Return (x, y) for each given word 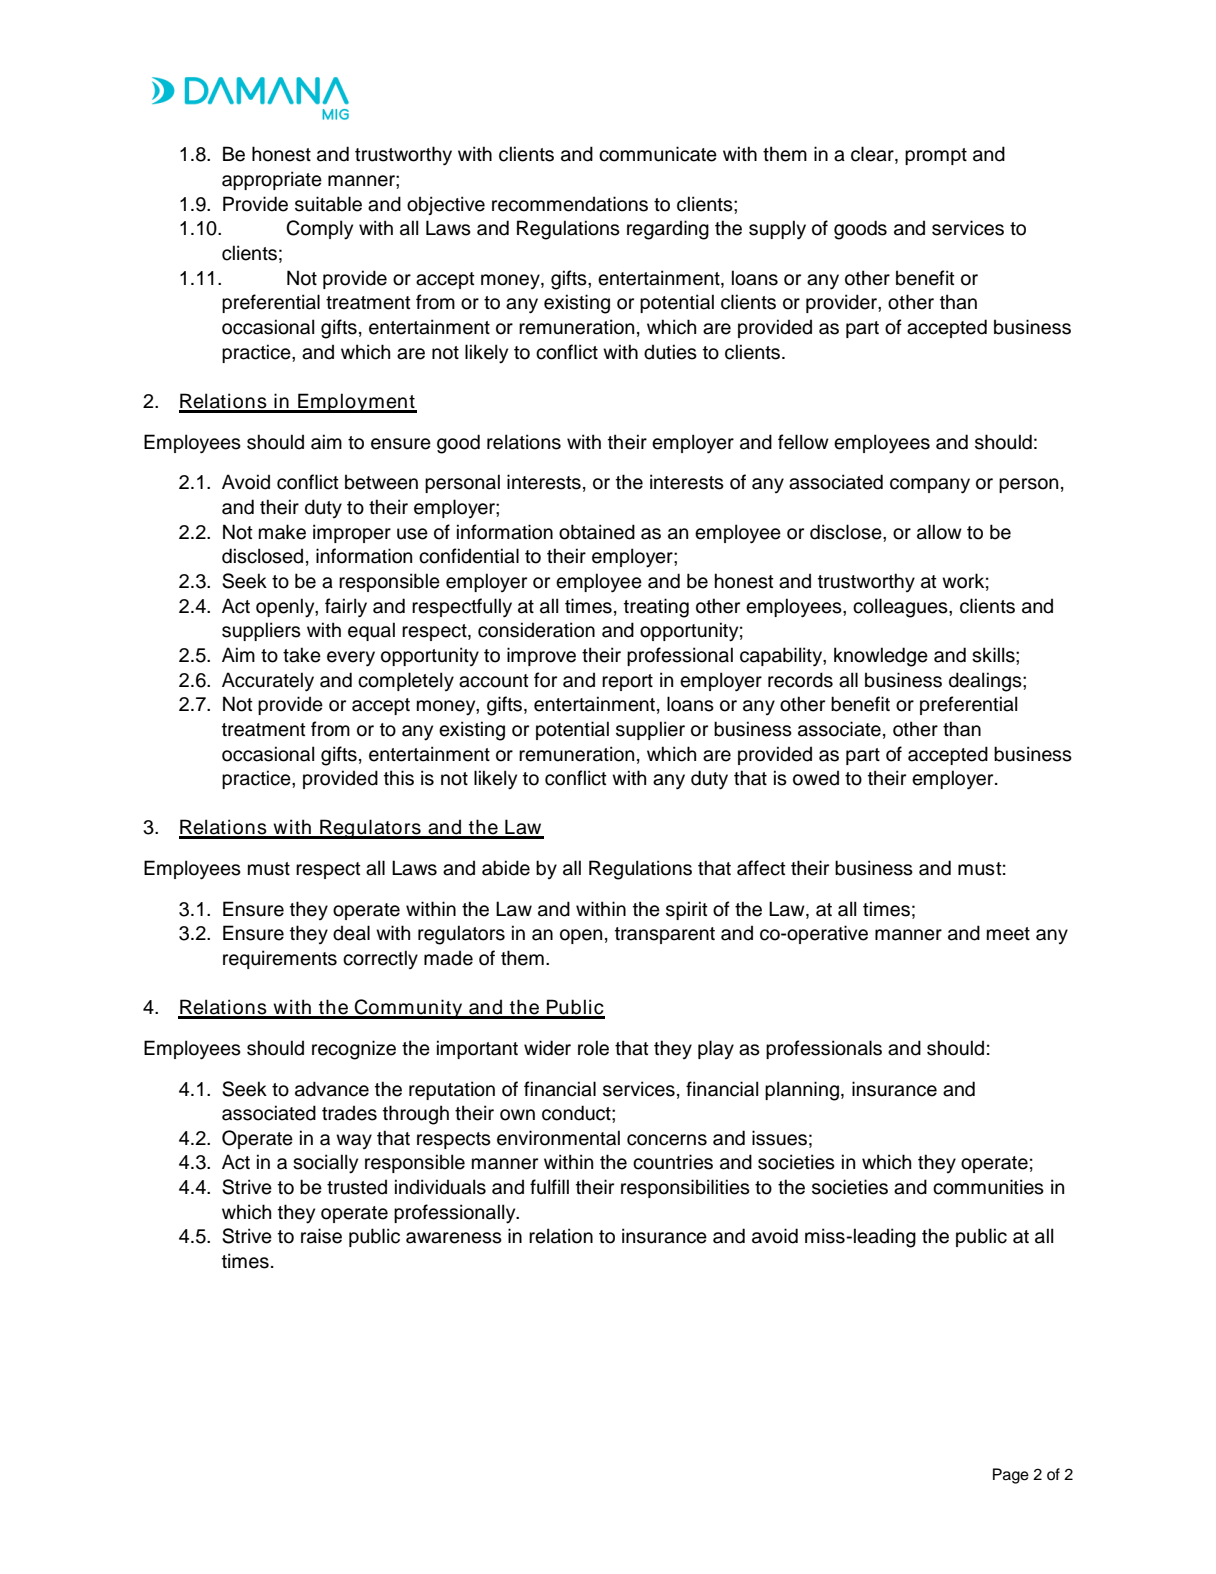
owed (816, 778)
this (399, 778)
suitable (328, 204)
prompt (936, 156)
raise (321, 1236)
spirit (687, 910)
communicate (658, 154)
